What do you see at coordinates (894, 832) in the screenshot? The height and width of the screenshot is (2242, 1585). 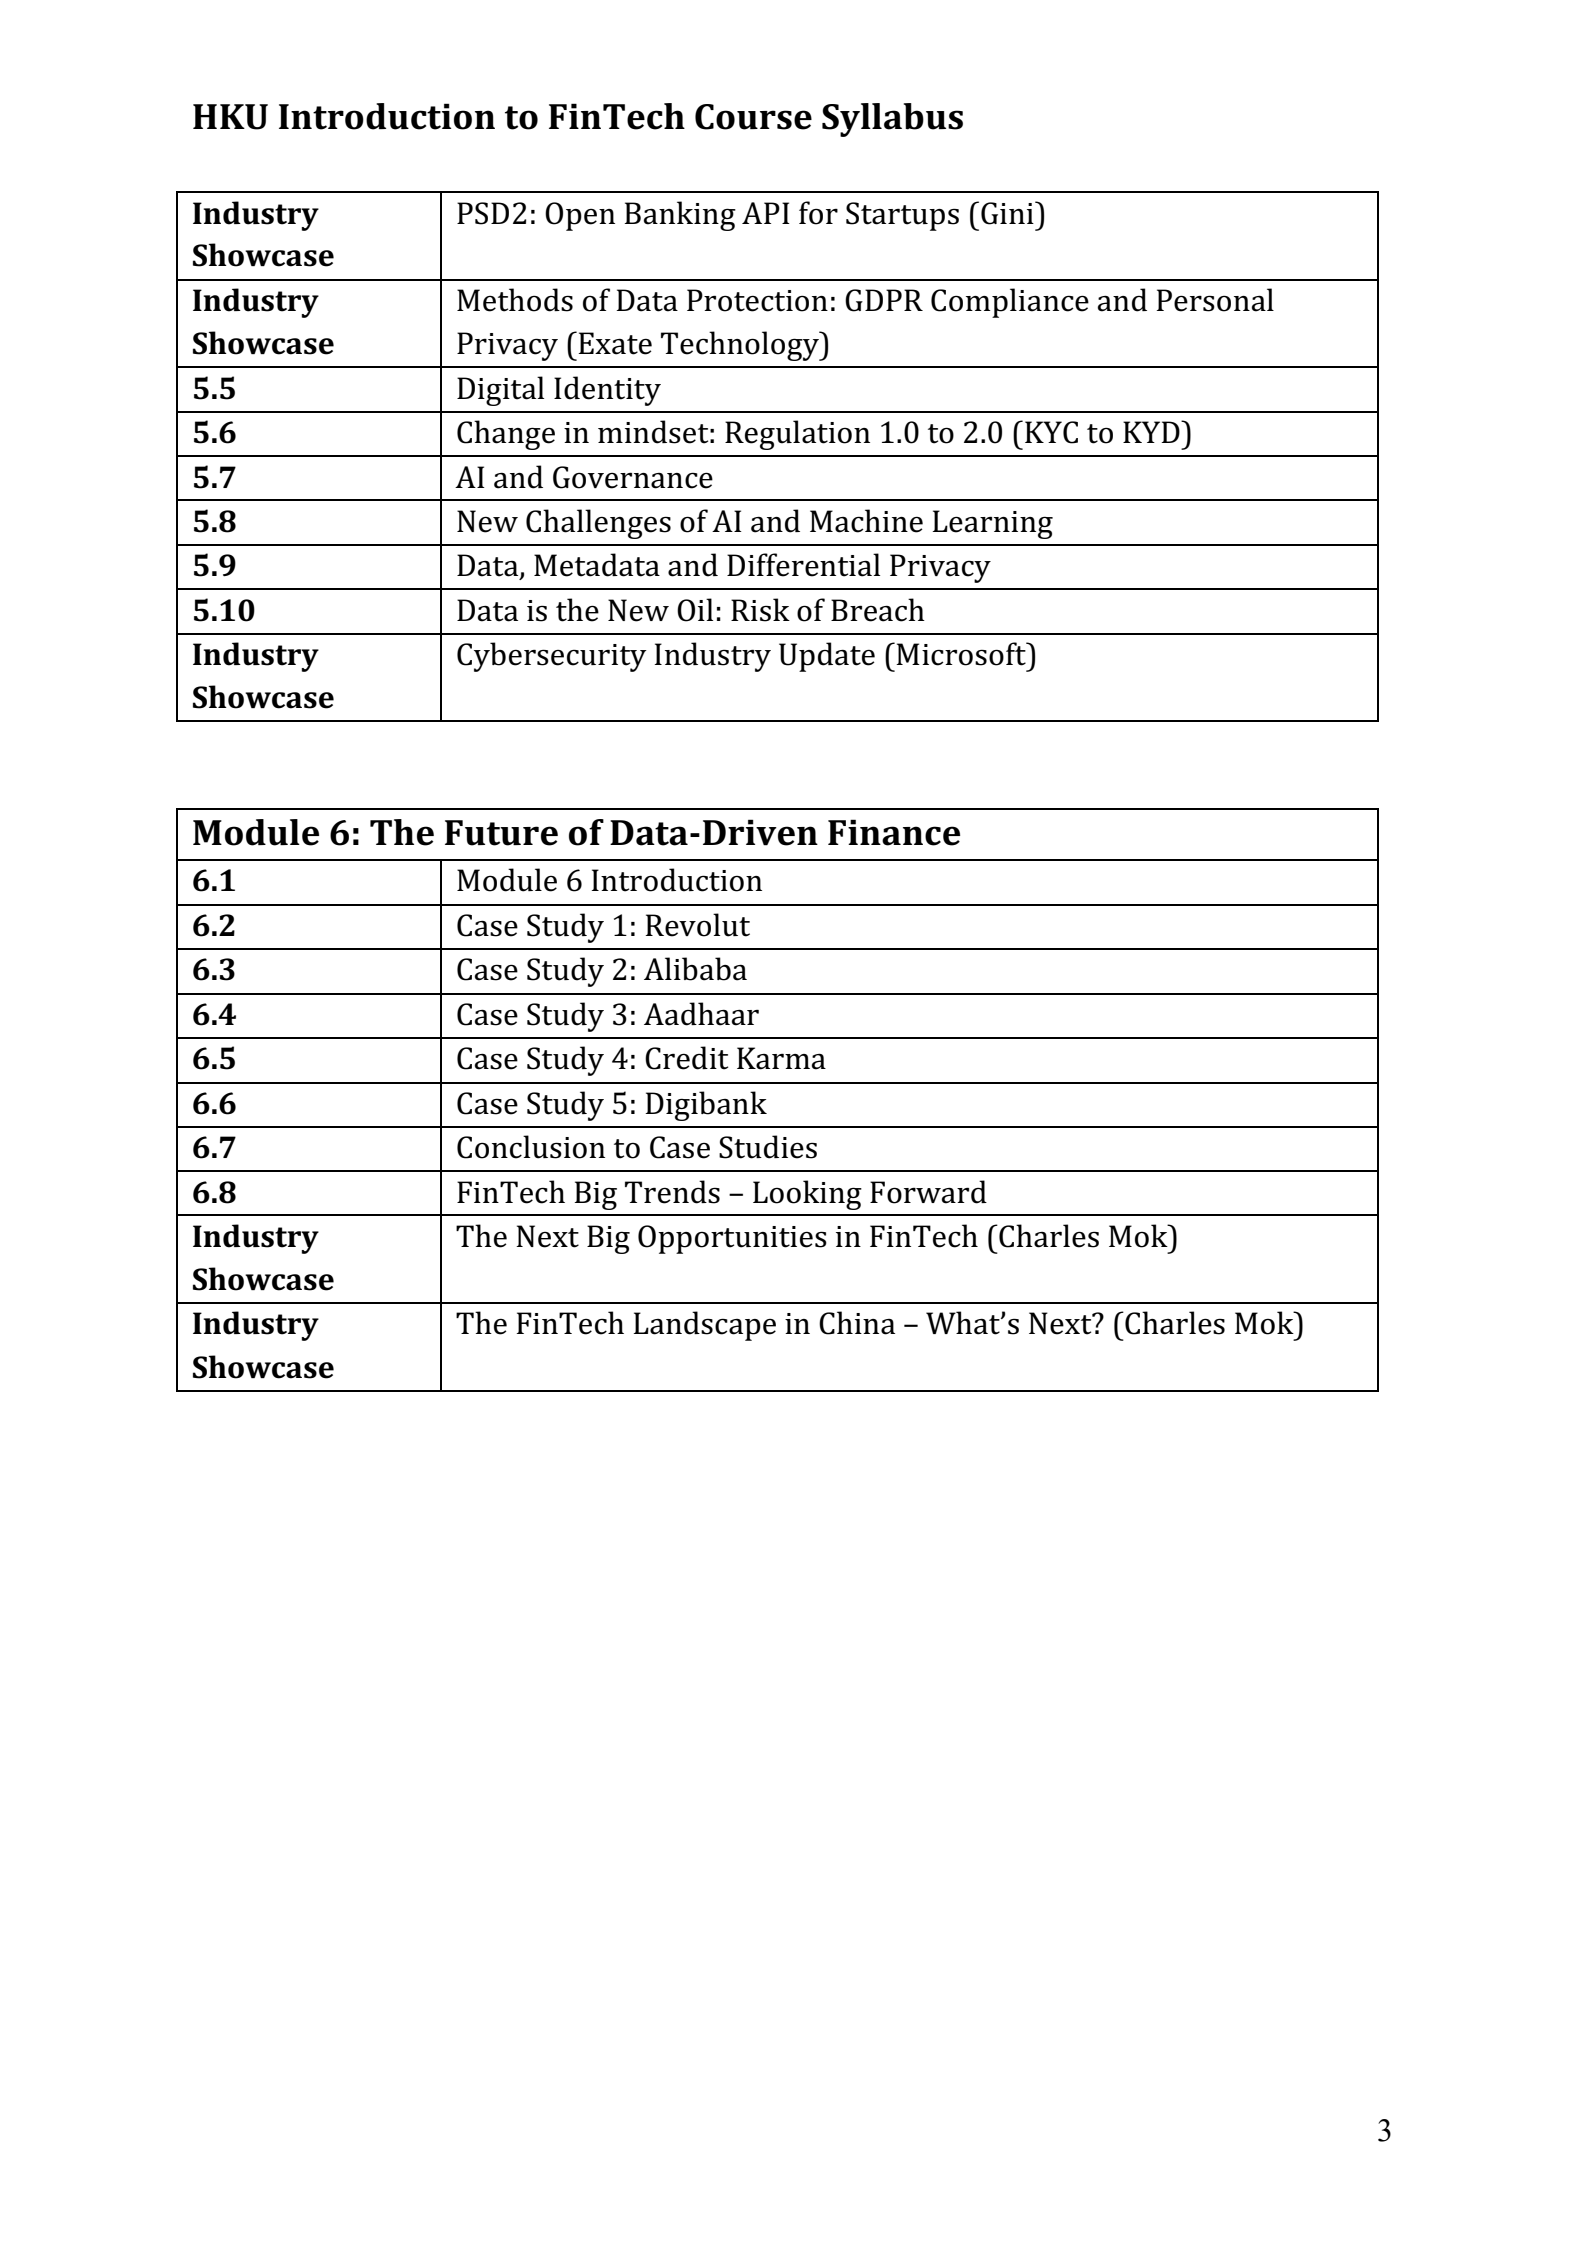 I see `Finance` at bounding box center [894, 832].
